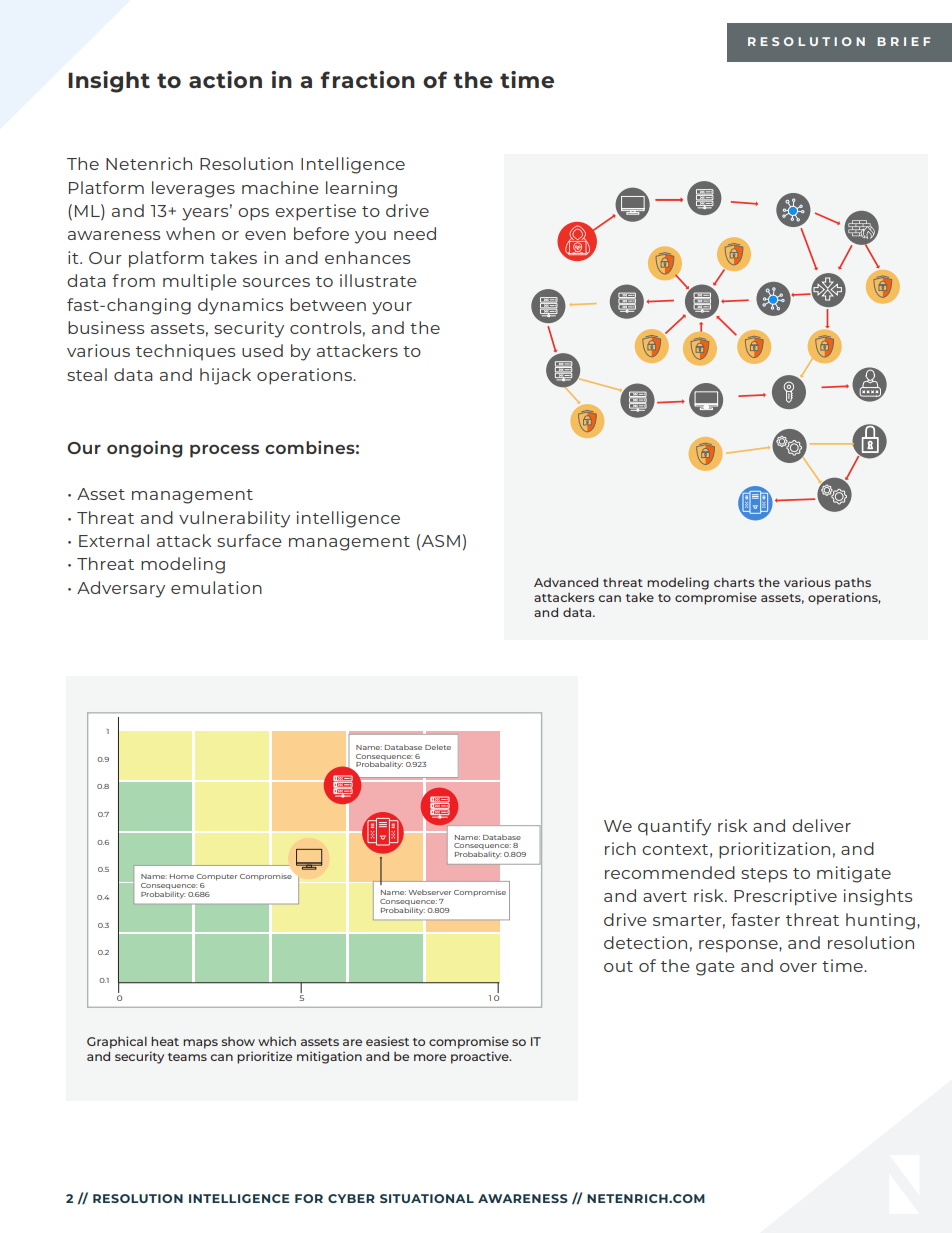  I want to click on charts, so click(734, 582).
